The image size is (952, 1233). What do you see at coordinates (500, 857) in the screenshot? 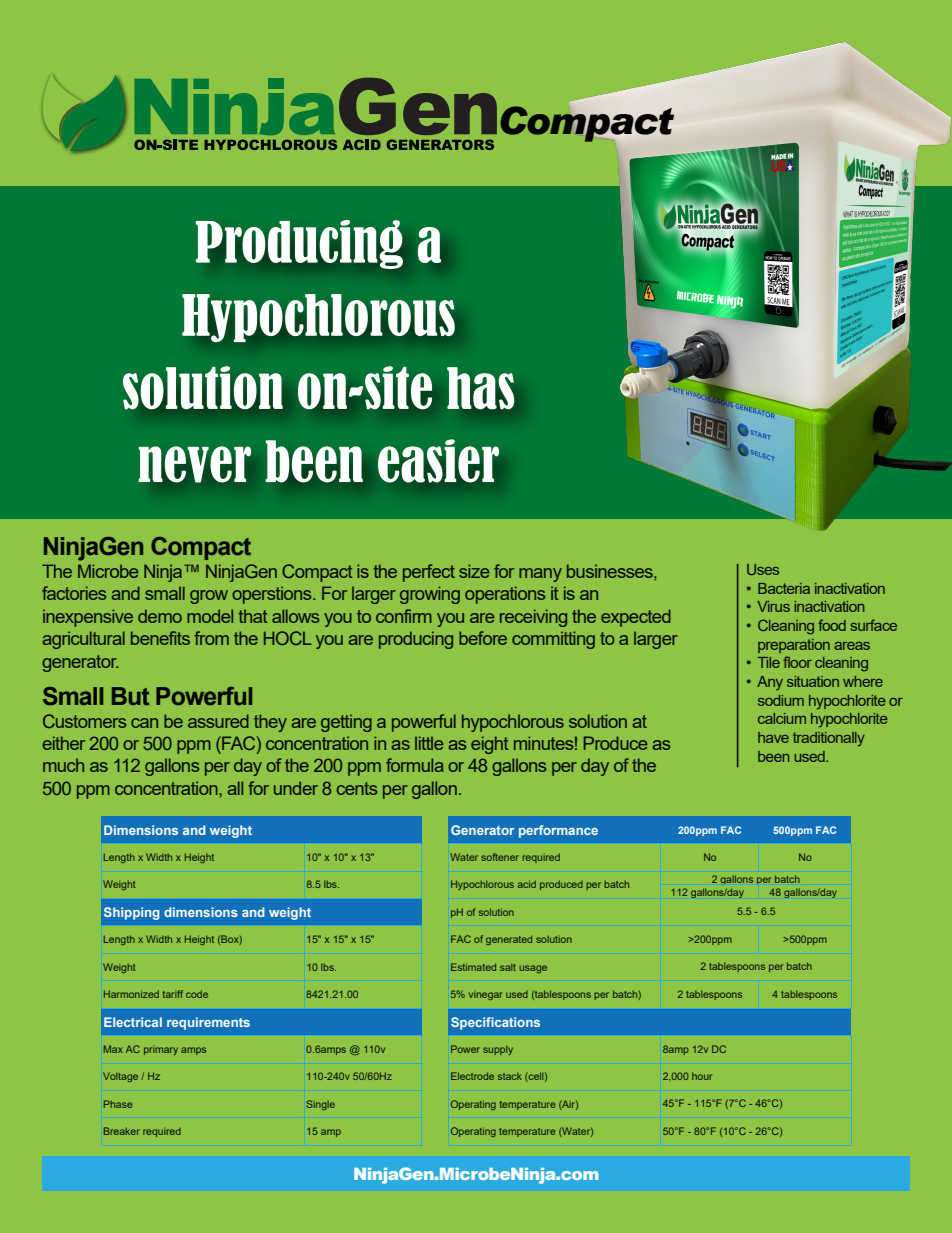
I see `softener` at bounding box center [500, 857].
